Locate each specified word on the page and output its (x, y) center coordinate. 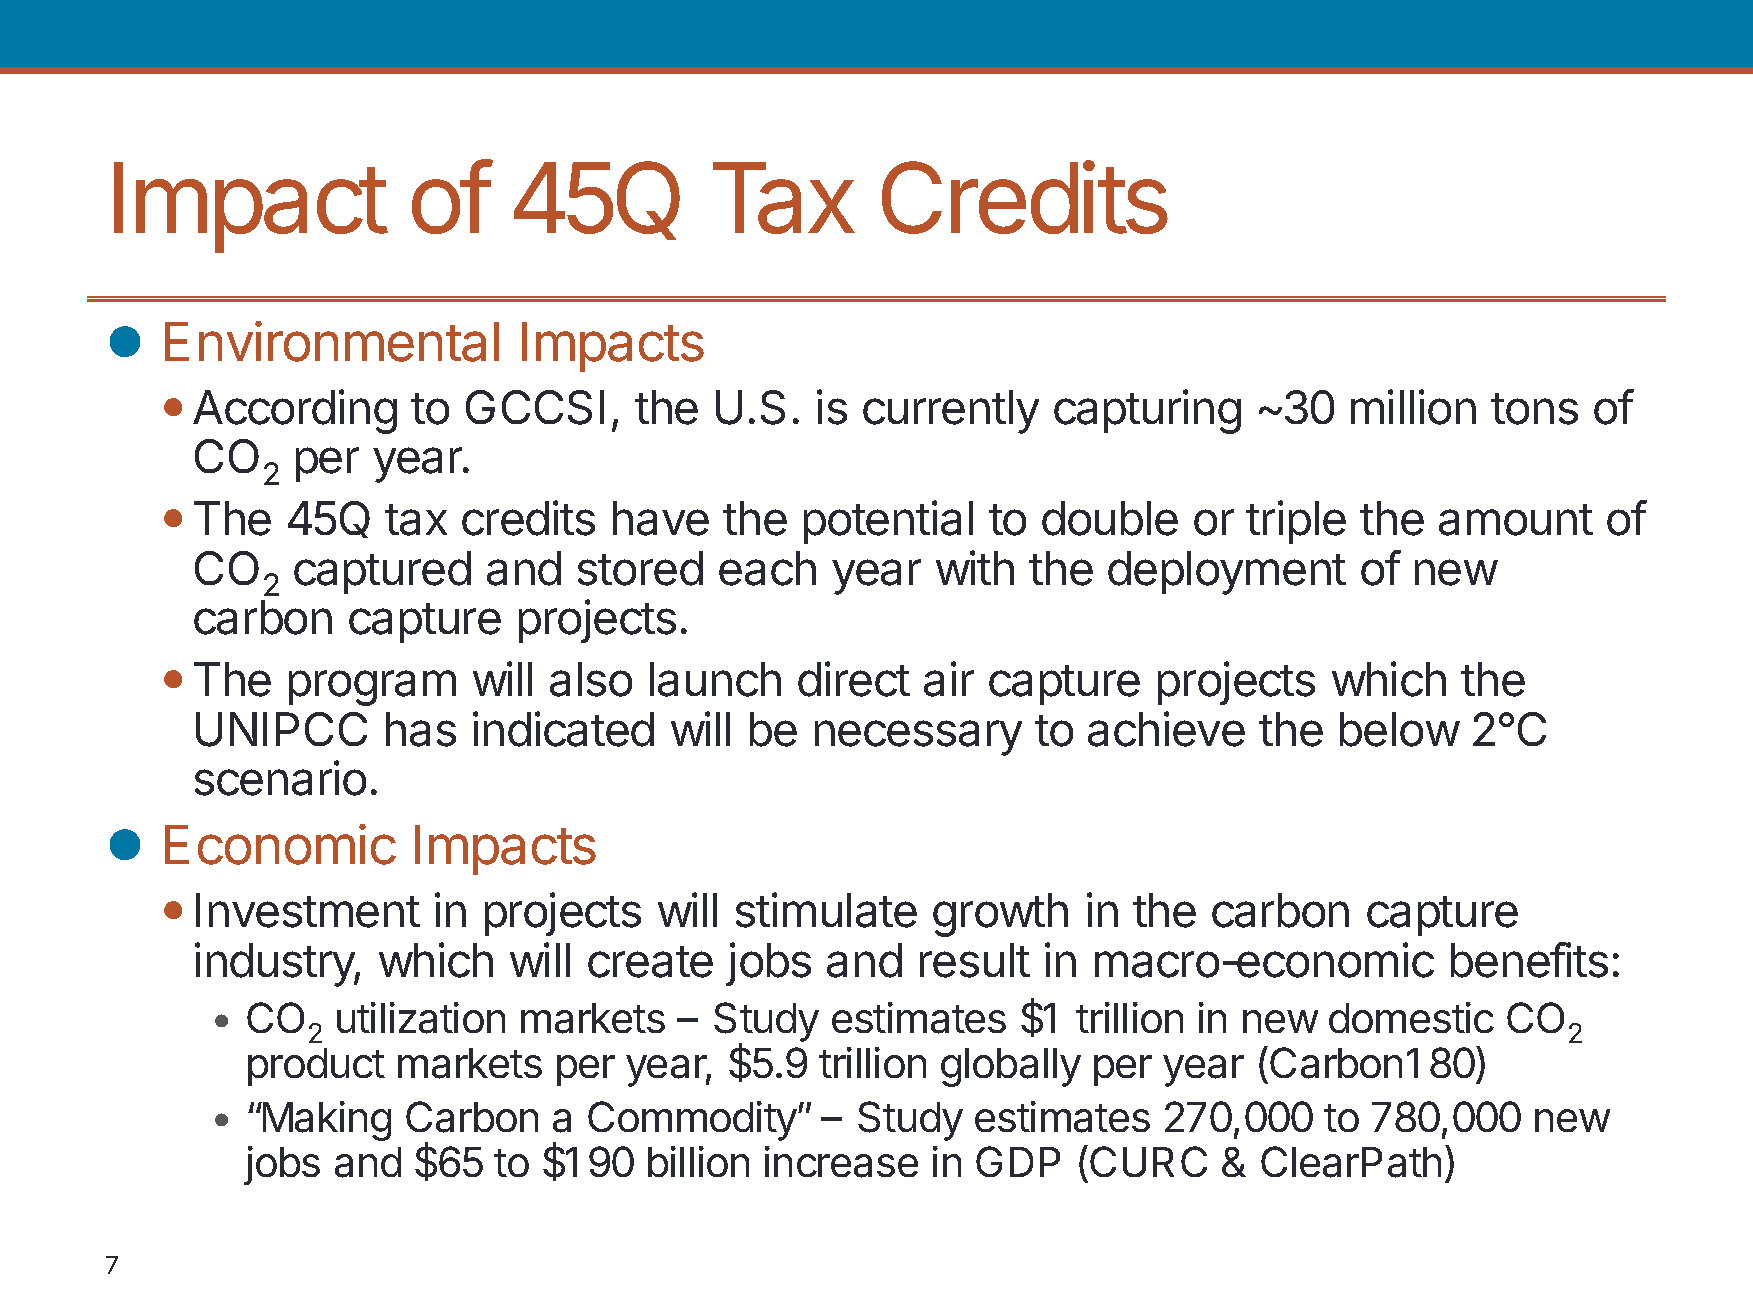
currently (951, 412)
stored (640, 568)
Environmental (332, 341)
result (975, 960)
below (1399, 729)
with (975, 567)
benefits (1529, 960)
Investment (308, 910)
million (1413, 407)
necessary (918, 738)
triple (1296, 522)
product (316, 1067)
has (421, 729)
